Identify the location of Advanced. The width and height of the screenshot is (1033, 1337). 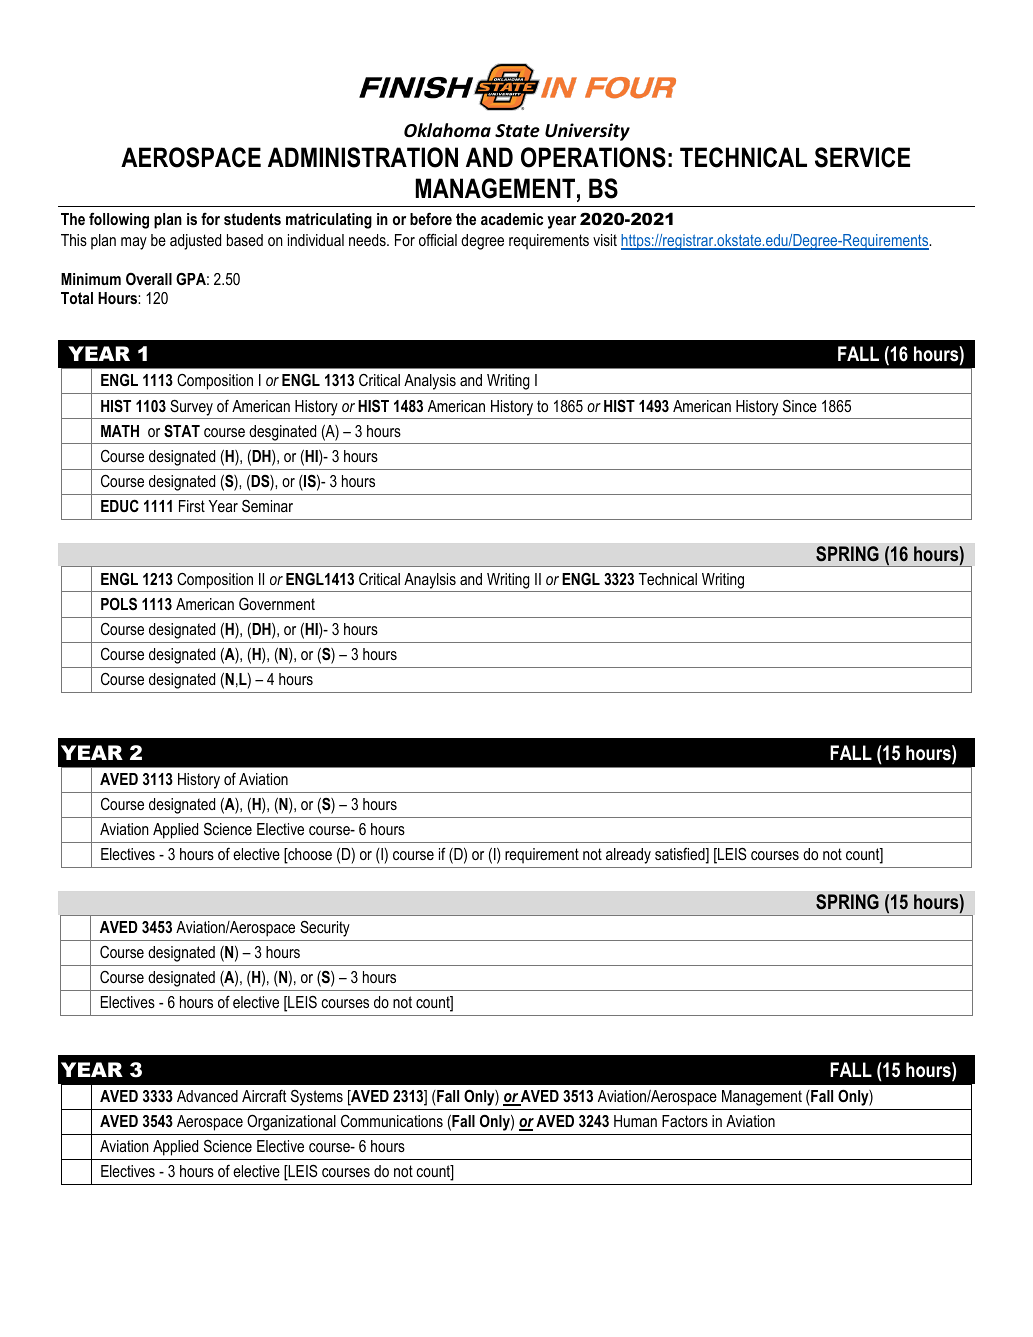
(207, 1096).
